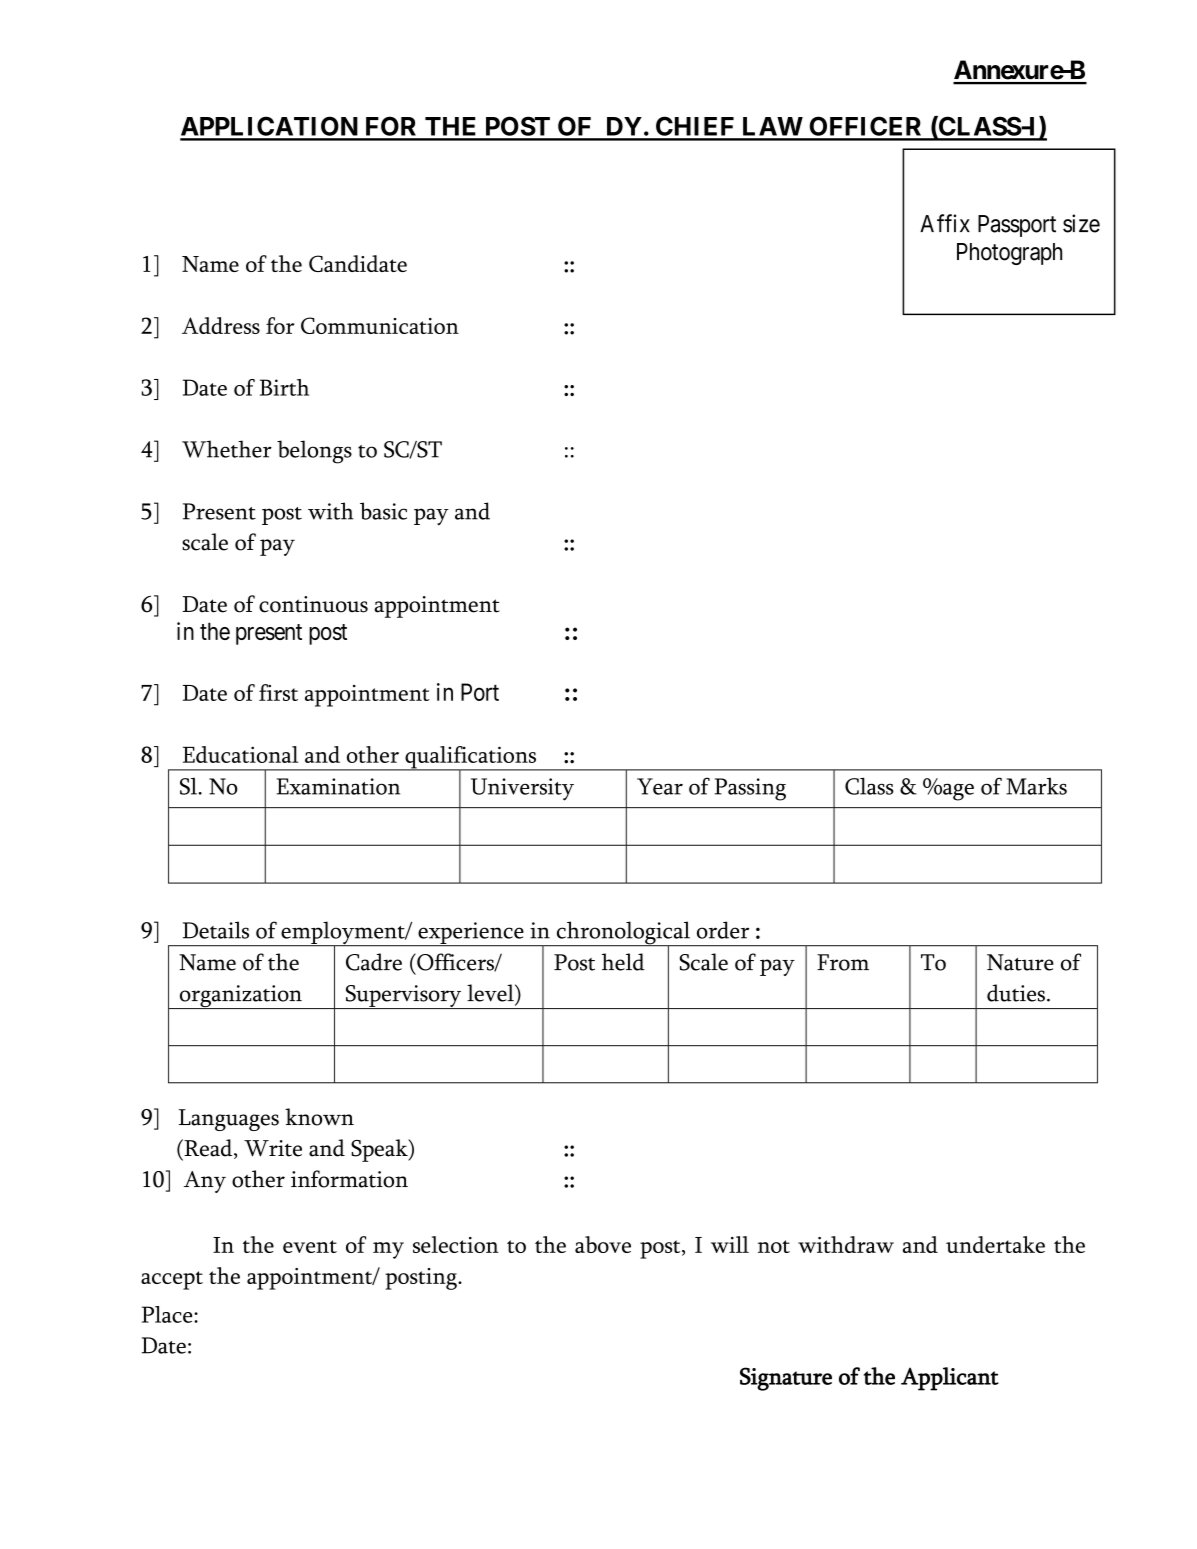  I want to click on Address, so click(221, 325).
